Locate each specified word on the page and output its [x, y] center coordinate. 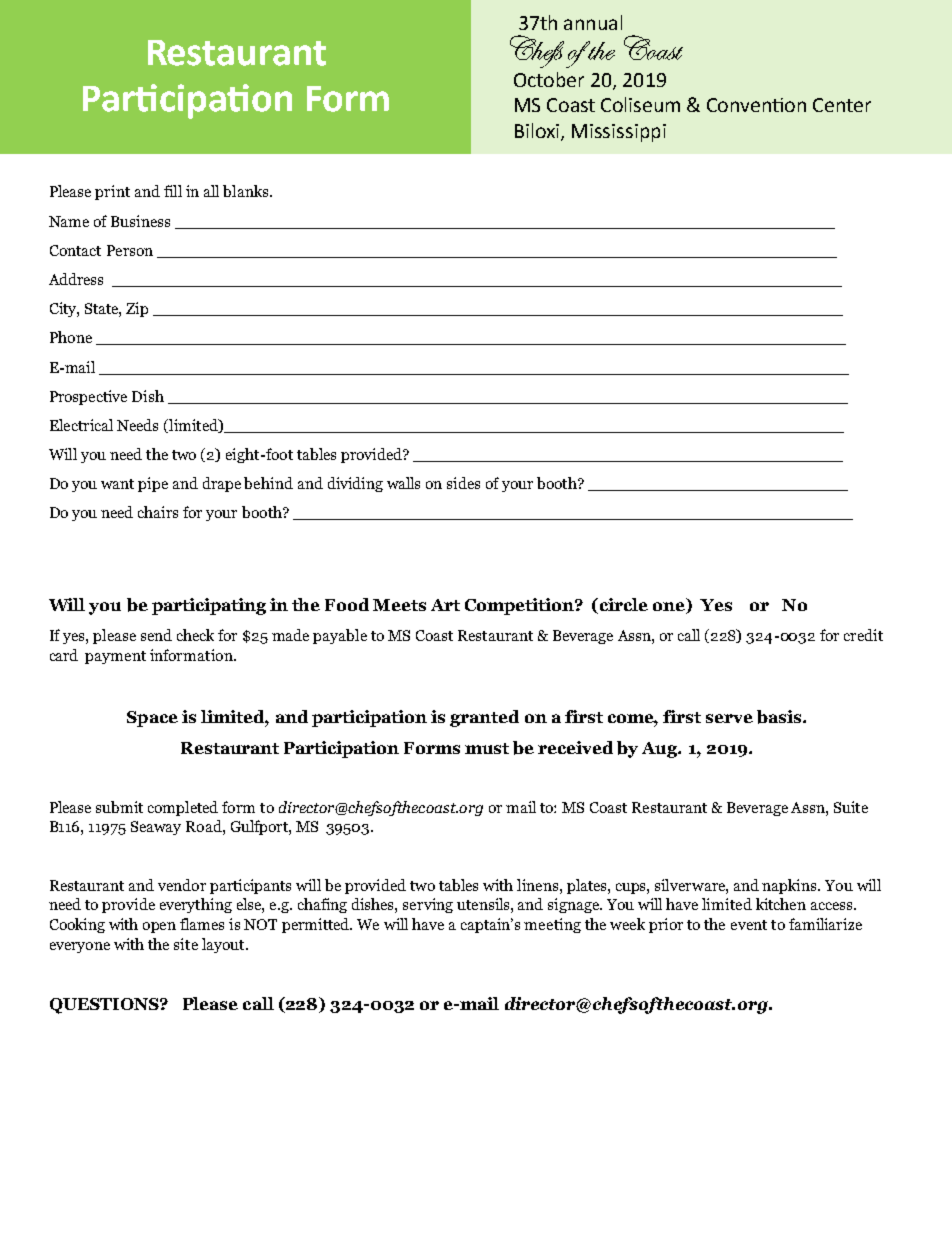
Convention [756, 105]
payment [115, 657]
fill [173, 191]
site [186, 944]
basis [780, 717]
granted [484, 718]
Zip [137, 309]
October [549, 79]
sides [463, 483]
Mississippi [619, 133]
